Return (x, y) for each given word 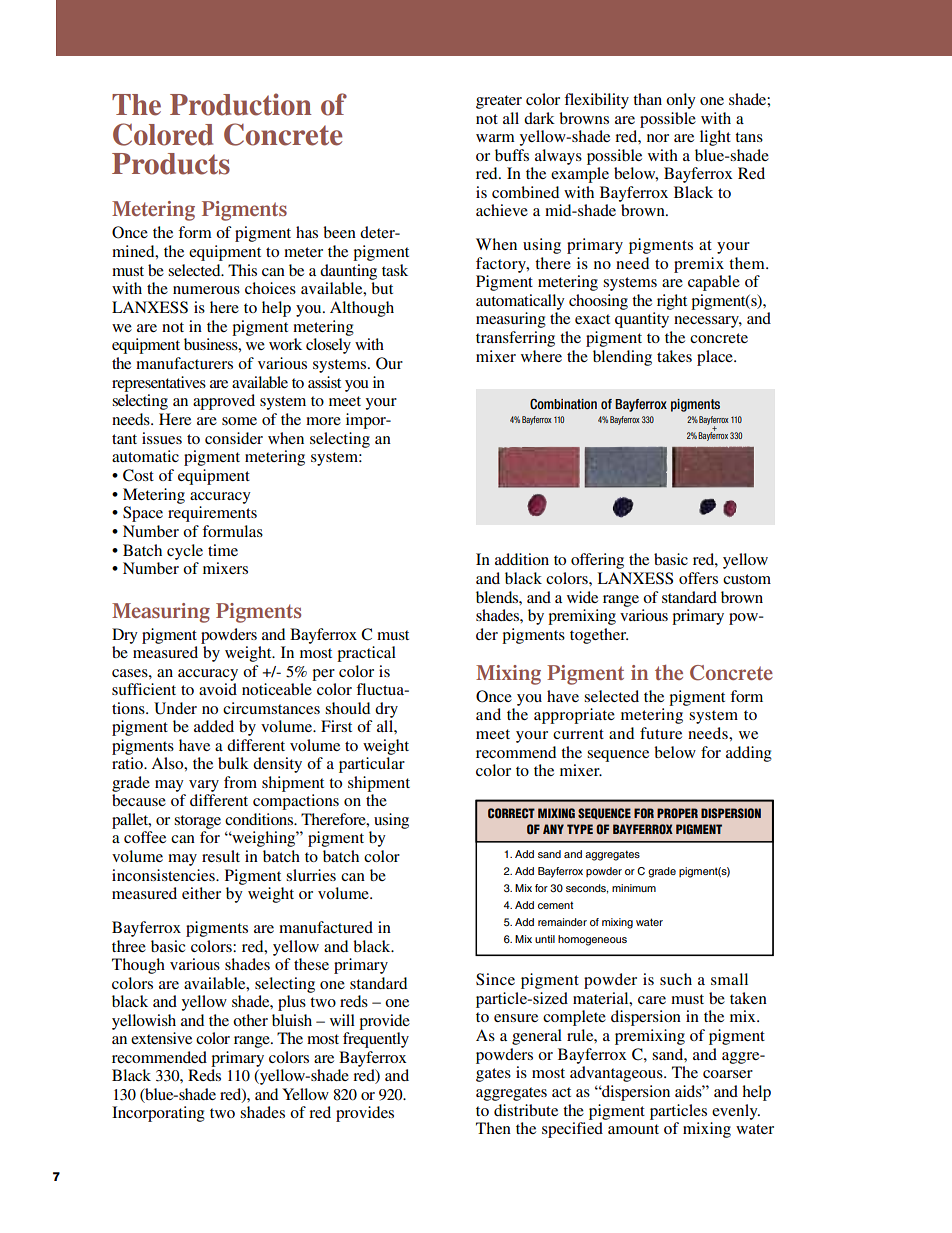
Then (493, 1128)
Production (241, 104)
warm (495, 138)
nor (658, 138)
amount (633, 1129)
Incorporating (158, 1114)
